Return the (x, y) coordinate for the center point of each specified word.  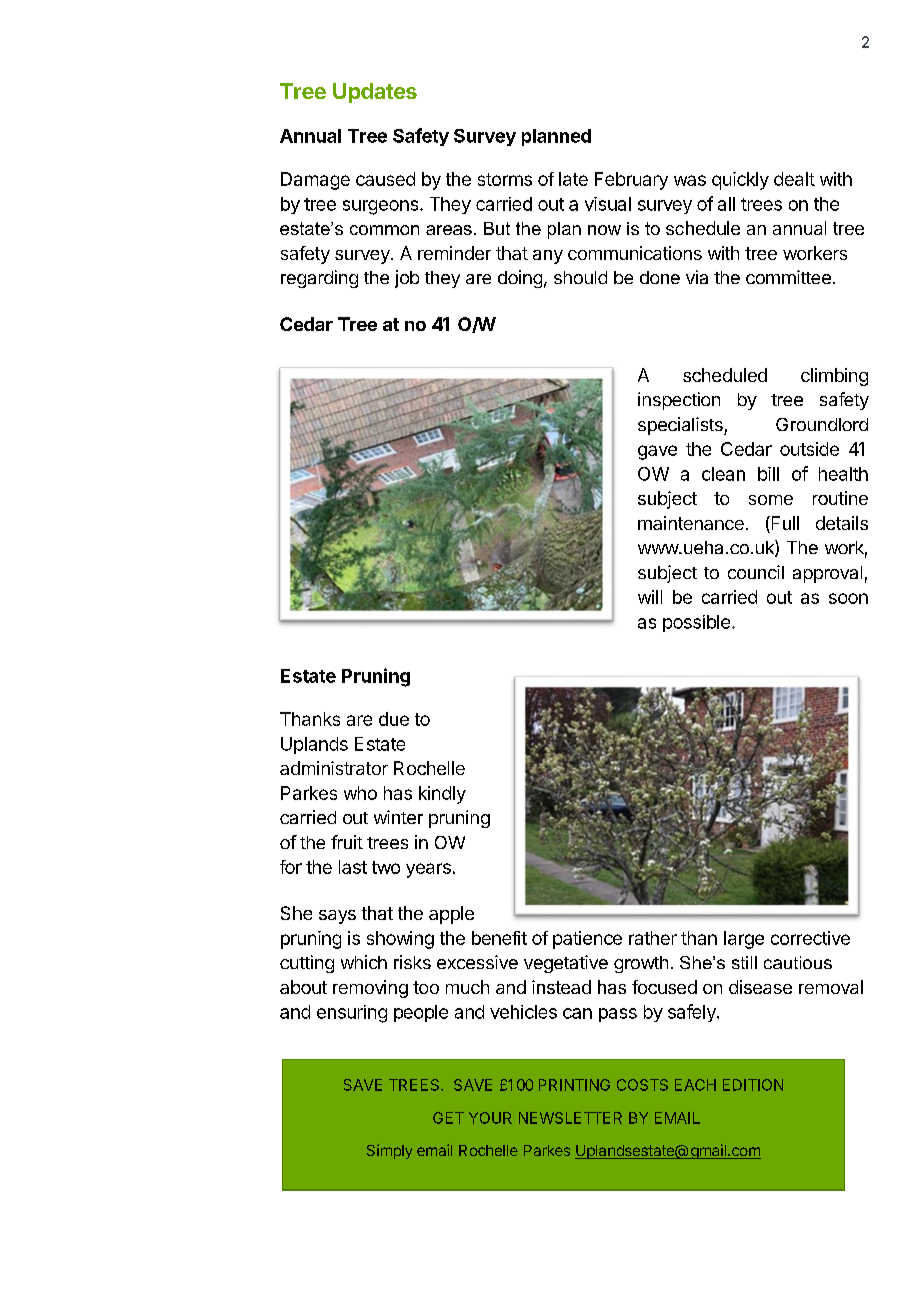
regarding (319, 279)
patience (587, 940)
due (394, 719)
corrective (810, 938)
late (573, 179)
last (353, 867)
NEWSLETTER (570, 1118)
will (650, 597)
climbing (834, 377)
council (756, 572)
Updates (375, 93)
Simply (389, 1151)
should (580, 277)
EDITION (753, 1085)
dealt (794, 179)
